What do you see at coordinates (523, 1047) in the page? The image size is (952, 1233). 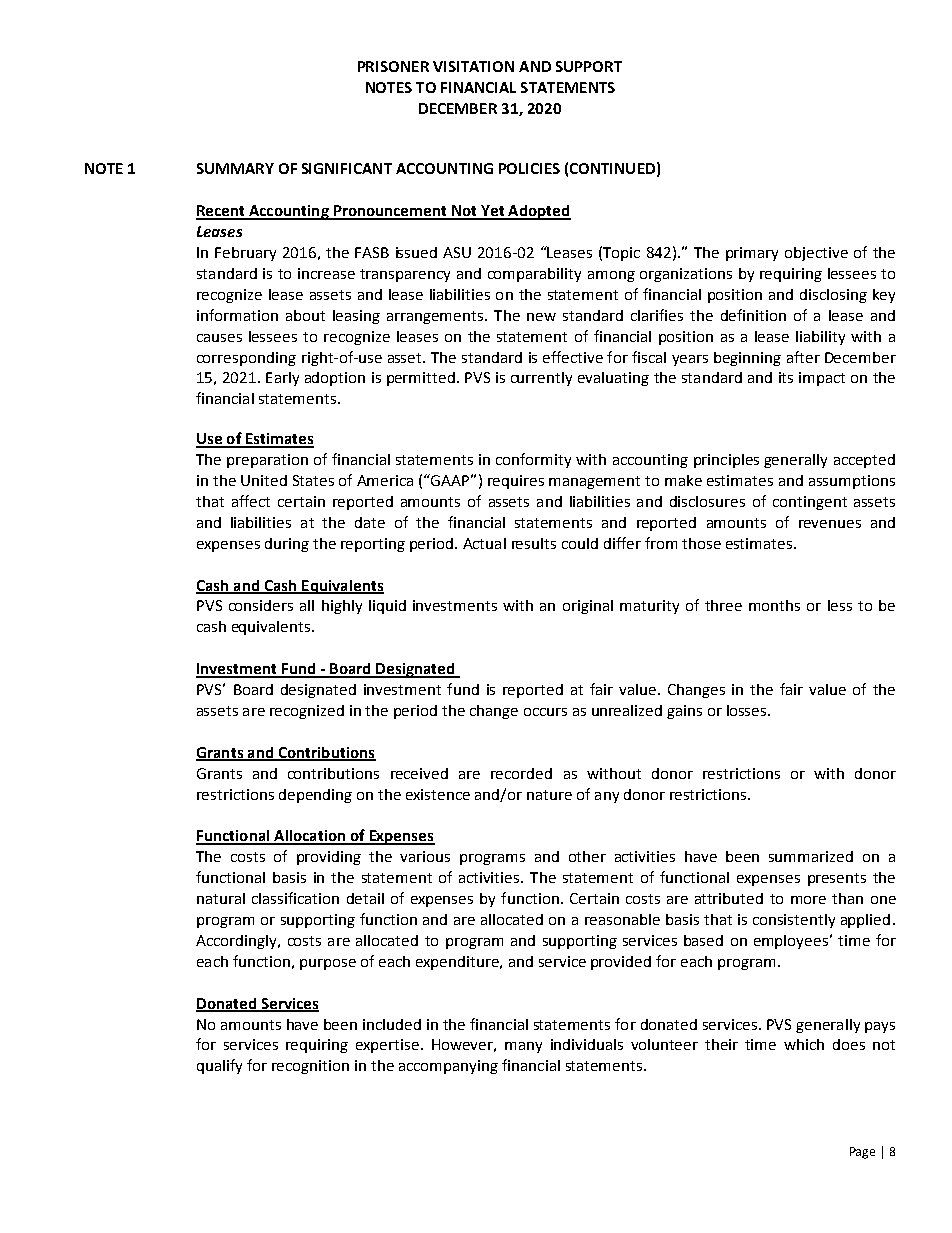 I see `many` at bounding box center [523, 1047].
